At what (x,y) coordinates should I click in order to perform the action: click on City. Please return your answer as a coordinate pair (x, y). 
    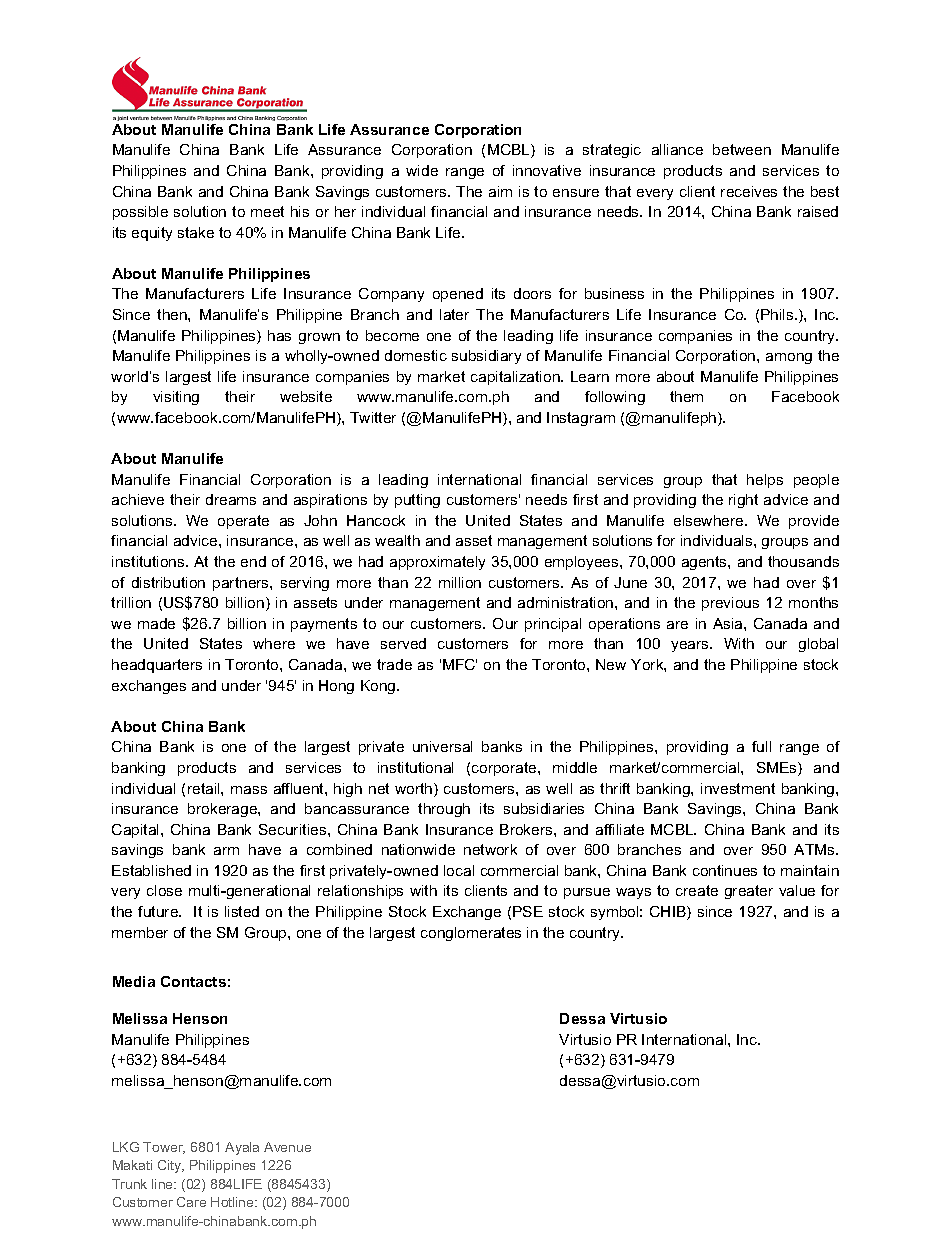
    Looking at the image, I should click on (171, 1166).
